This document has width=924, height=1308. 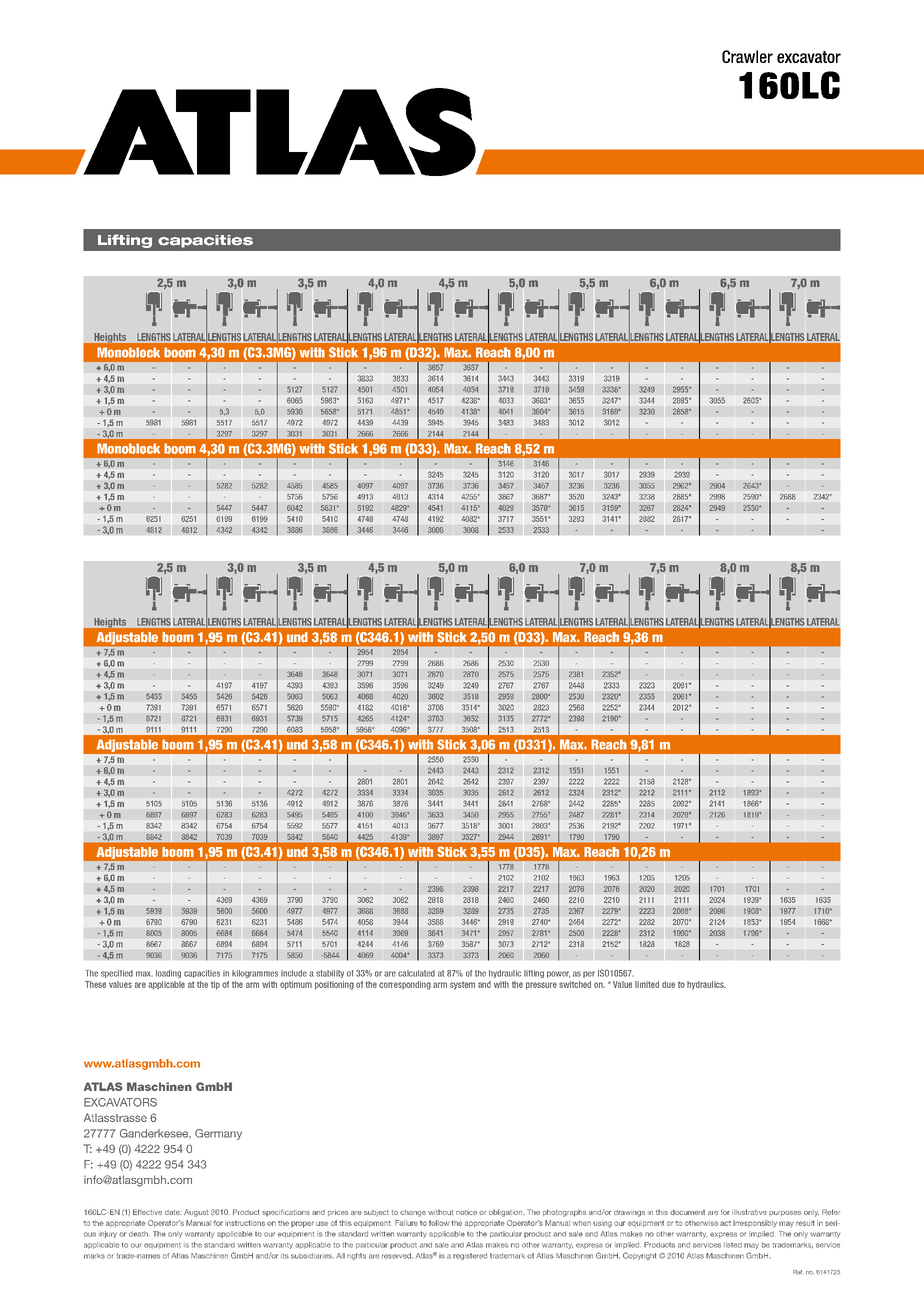 I want to click on date, so click(x=173, y=1212).
